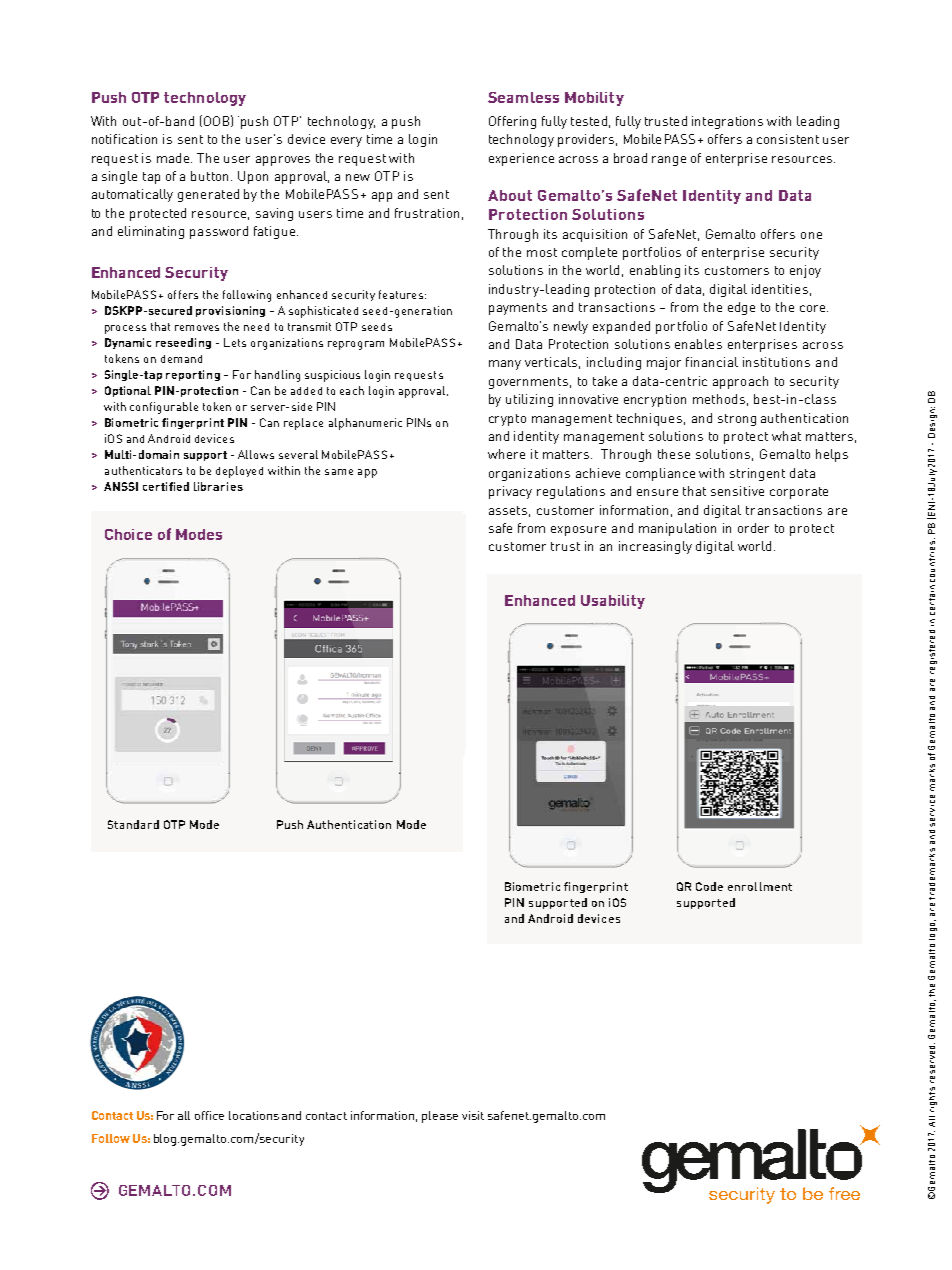 The image size is (952, 1270). I want to click on locations, so click(254, 1115).
